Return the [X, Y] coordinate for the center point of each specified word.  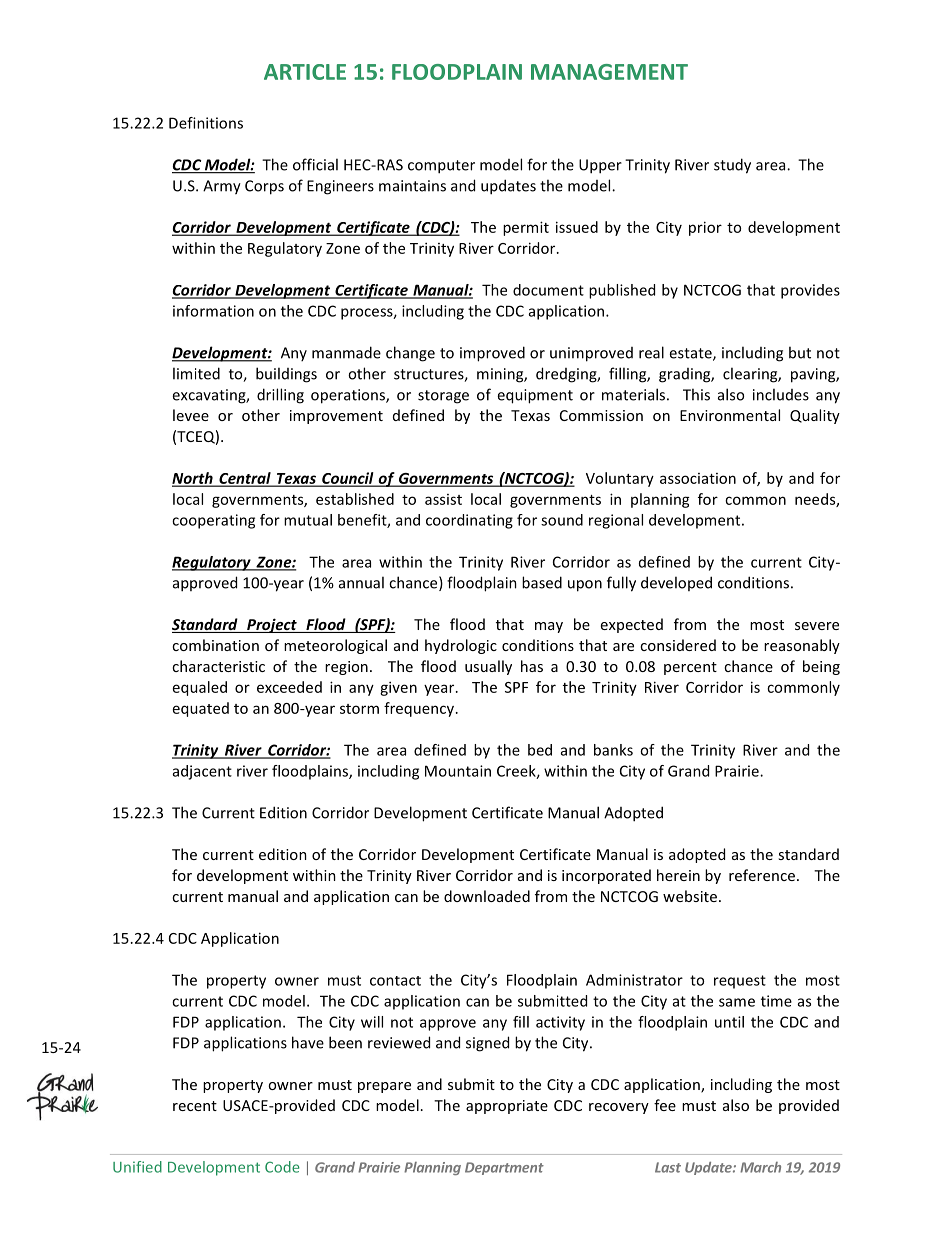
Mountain [458, 771]
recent [195, 1106]
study [732, 166]
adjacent [202, 772]
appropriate [507, 1107]
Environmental [730, 415]
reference [762, 875]
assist [443, 499]
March [760, 1167]
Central [245, 479]
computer [441, 167]
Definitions [206, 123]
